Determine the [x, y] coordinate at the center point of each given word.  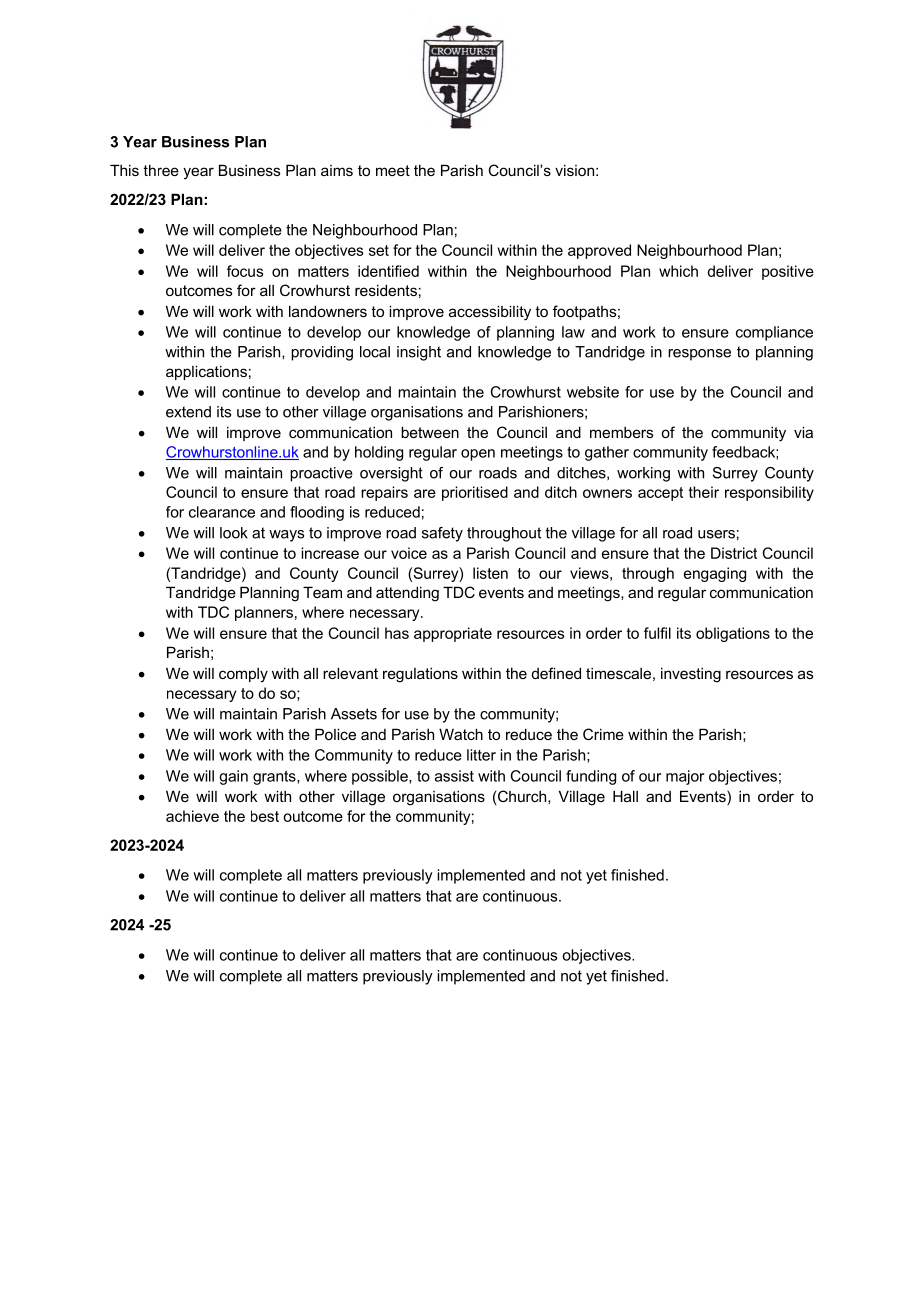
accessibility [490, 313]
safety [442, 534]
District [734, 553]
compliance [774, 333]
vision [574, 170]
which [678, 271]
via [803, 432]
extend [188, 412]
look [234, 533]
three [161, 170]
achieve [192, 816]
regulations [420, 675]
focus [245, 271]
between [430, 432]
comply [243, 675]
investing [691, 675]
